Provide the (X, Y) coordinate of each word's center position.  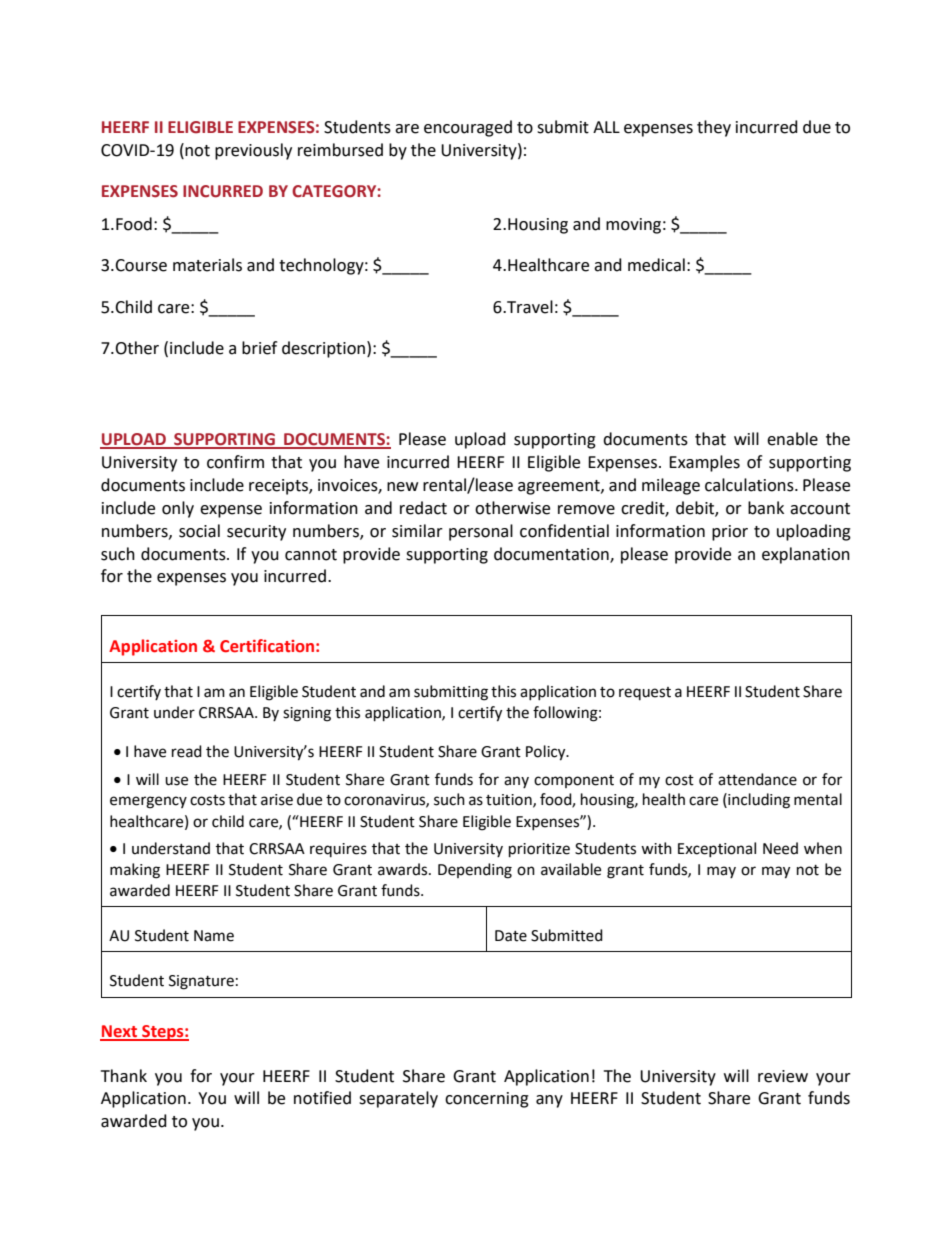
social (199, 531)
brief (259, 348)
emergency (148, 802)
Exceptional (717, 849)
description (323, 349)
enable (792, 439)
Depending (475, 871)
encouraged (468, 128)
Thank (124, 1076)
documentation (552, 554)
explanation (806, 555)
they (714, 128)
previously (253, 151)
